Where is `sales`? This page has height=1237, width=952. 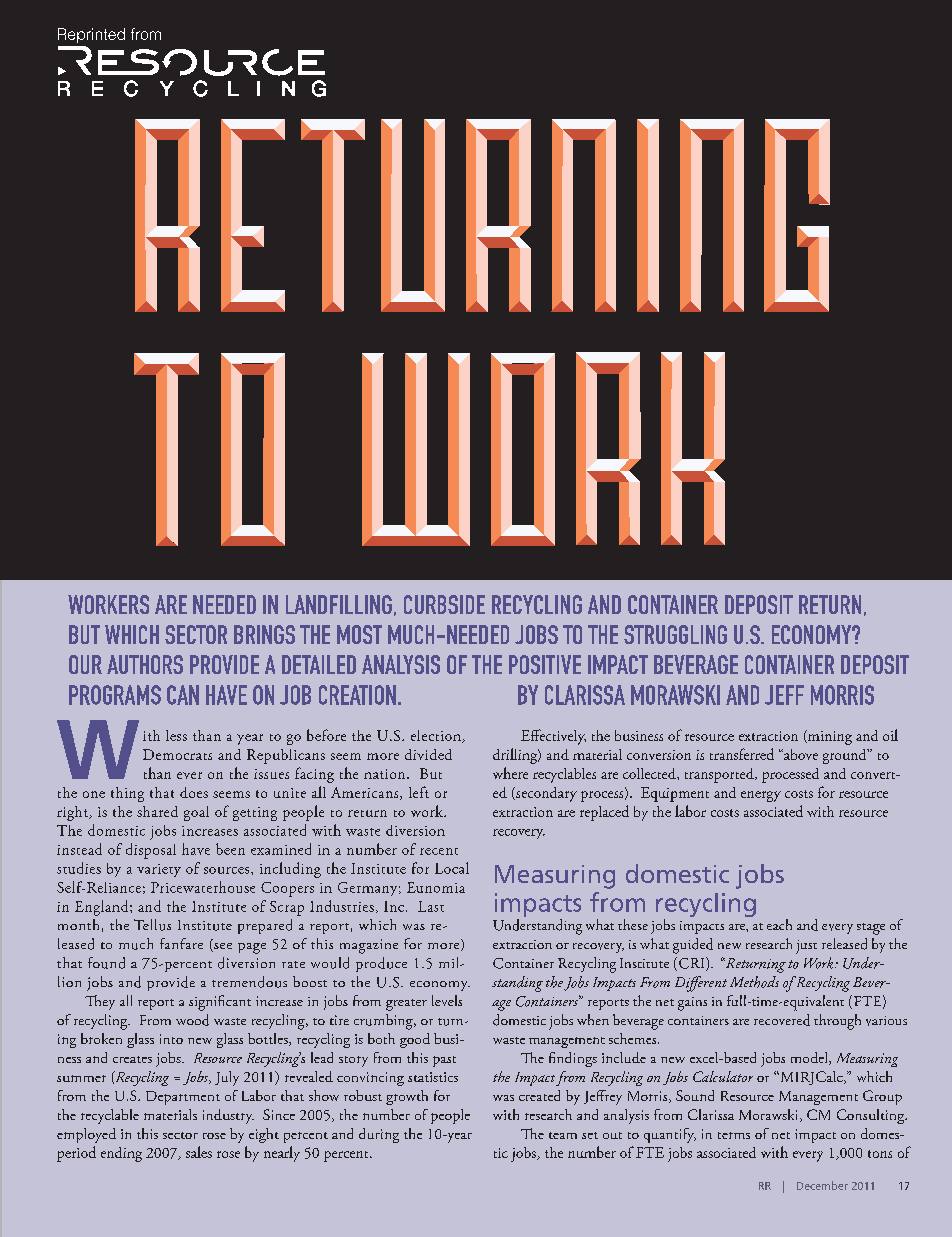 sales is located at coordinates (199, 1152).
